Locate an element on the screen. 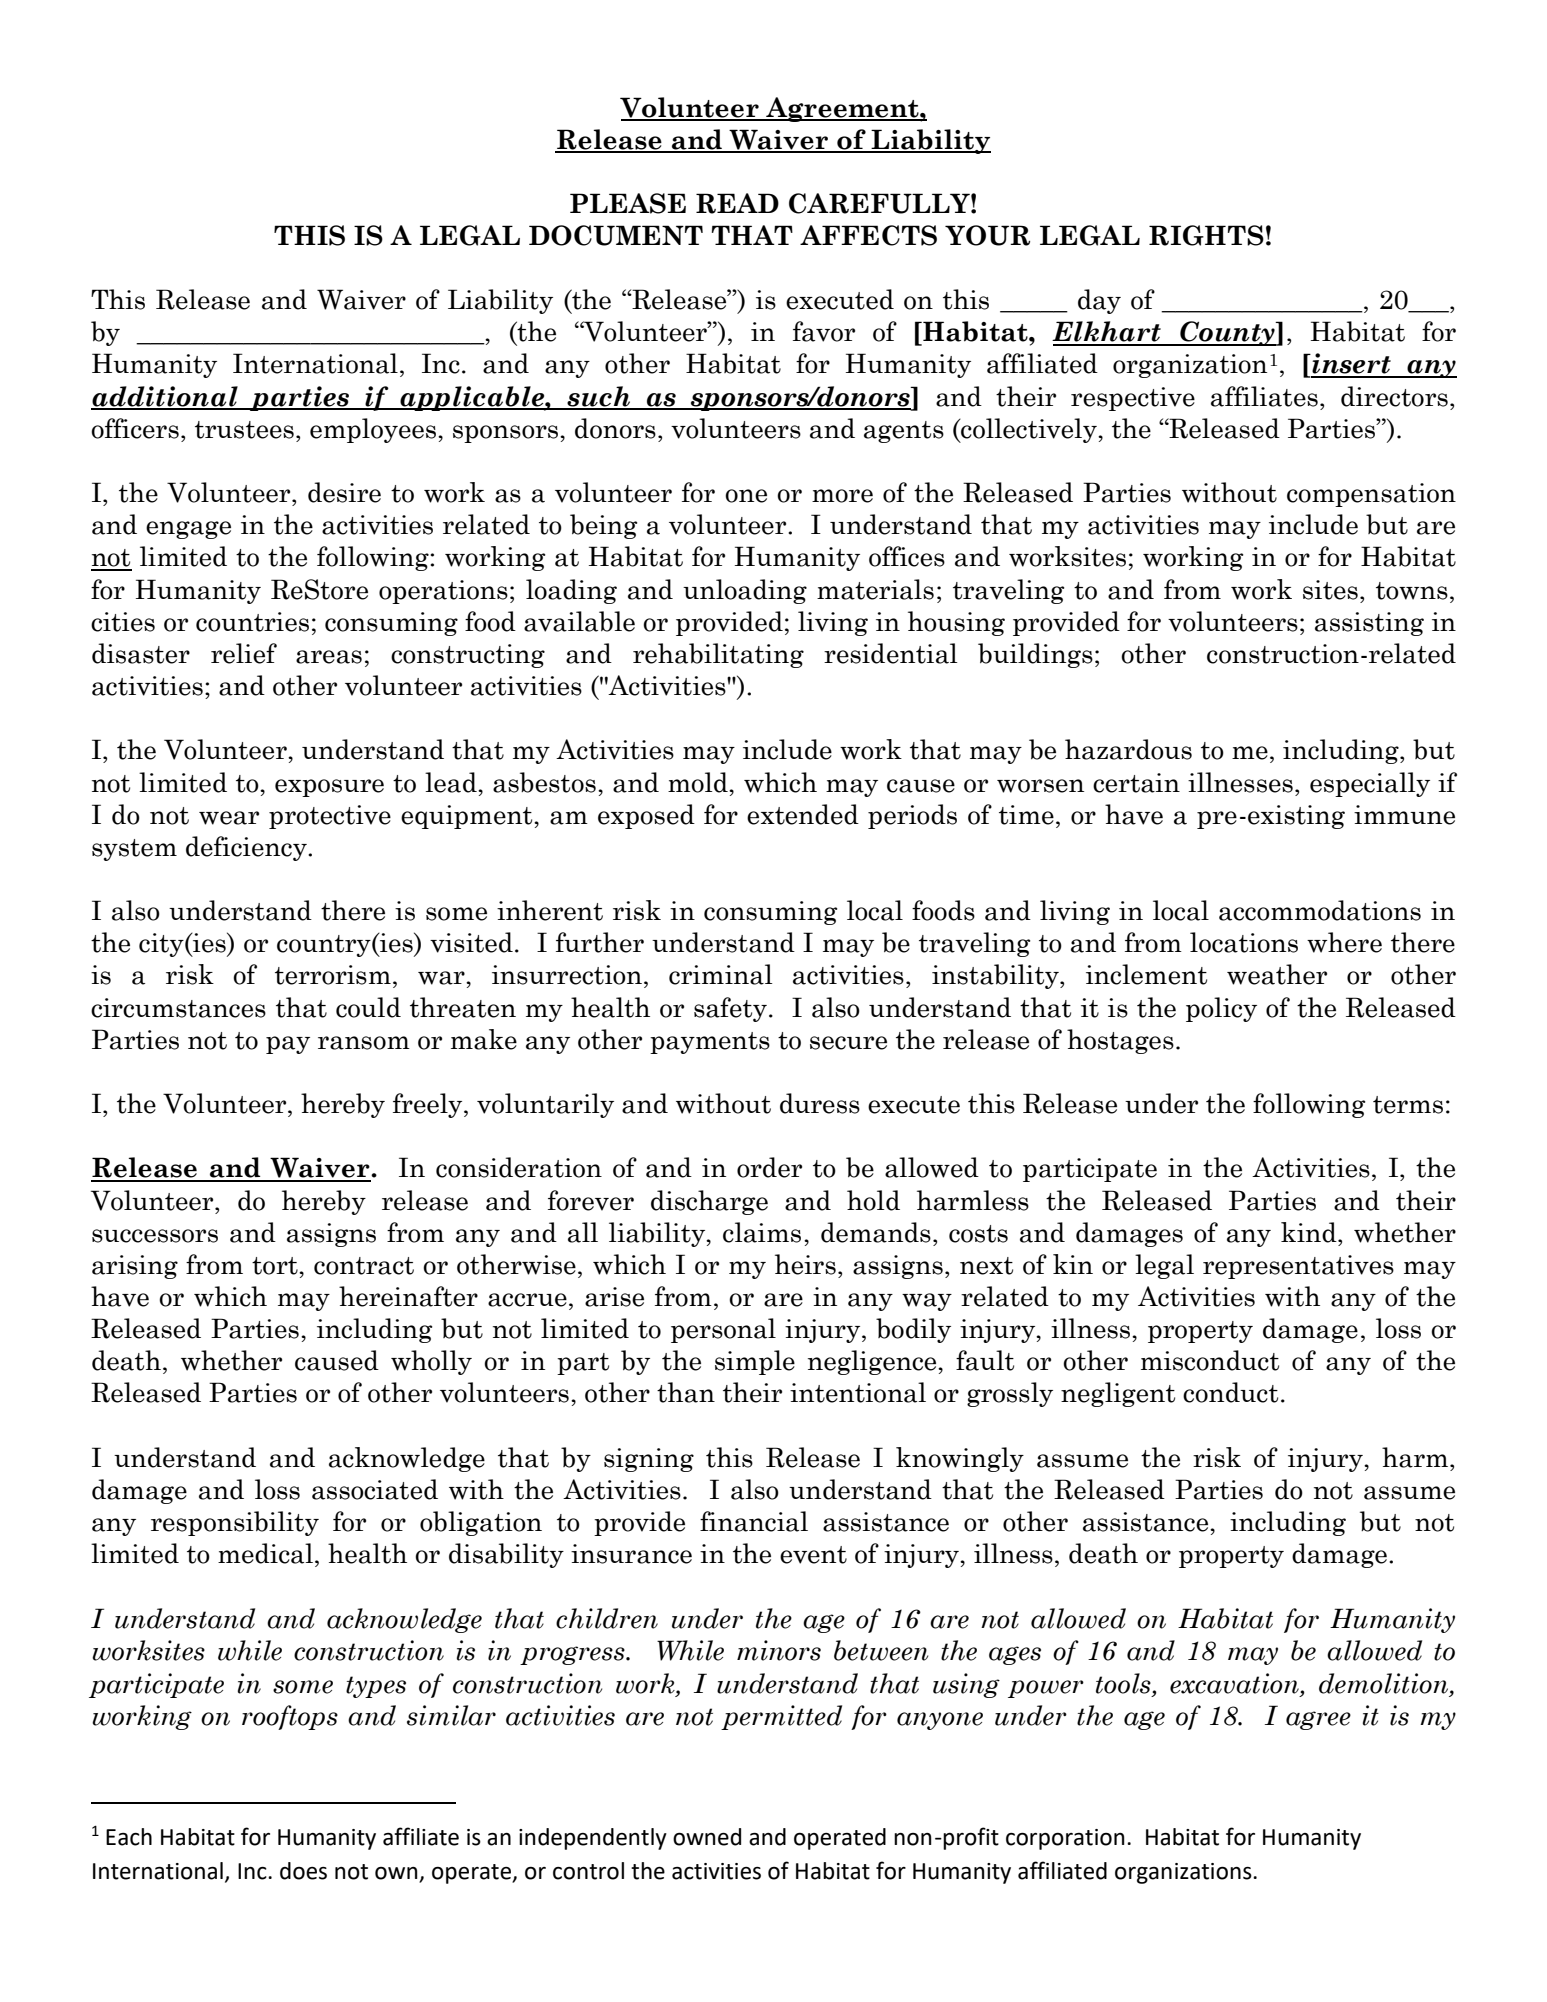 The width and height of the screenshot is (1547, 2002). does is located at coordinates (303, 1871).
